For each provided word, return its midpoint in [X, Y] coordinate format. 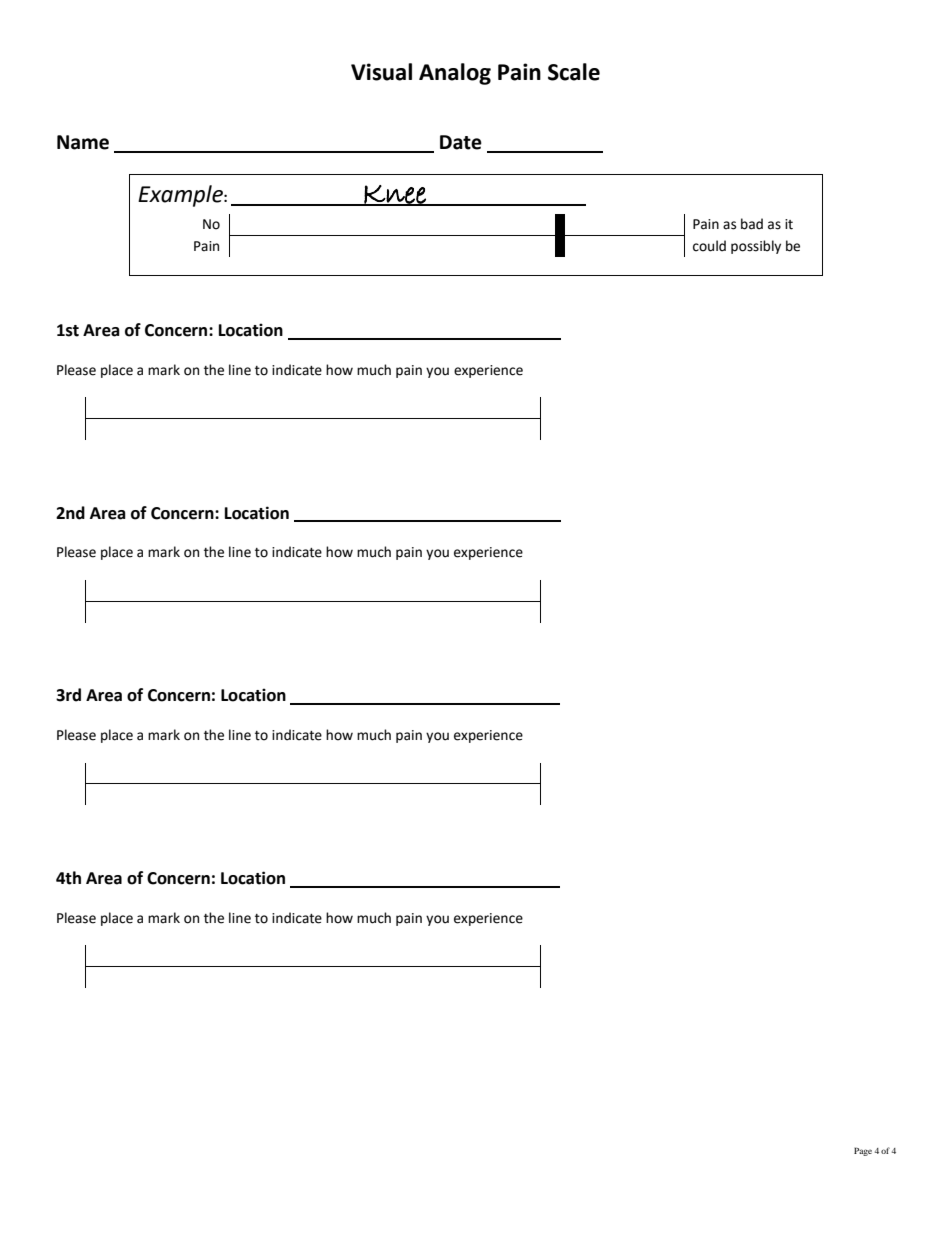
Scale [574, 72]
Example [181, 196]
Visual [381, 72]
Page [863, 1151]
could [709, 246]
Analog [455, 74]
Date [461, 142]
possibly [756, 247]
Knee [395, 195]
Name [83, 142]
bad [752, 224]
